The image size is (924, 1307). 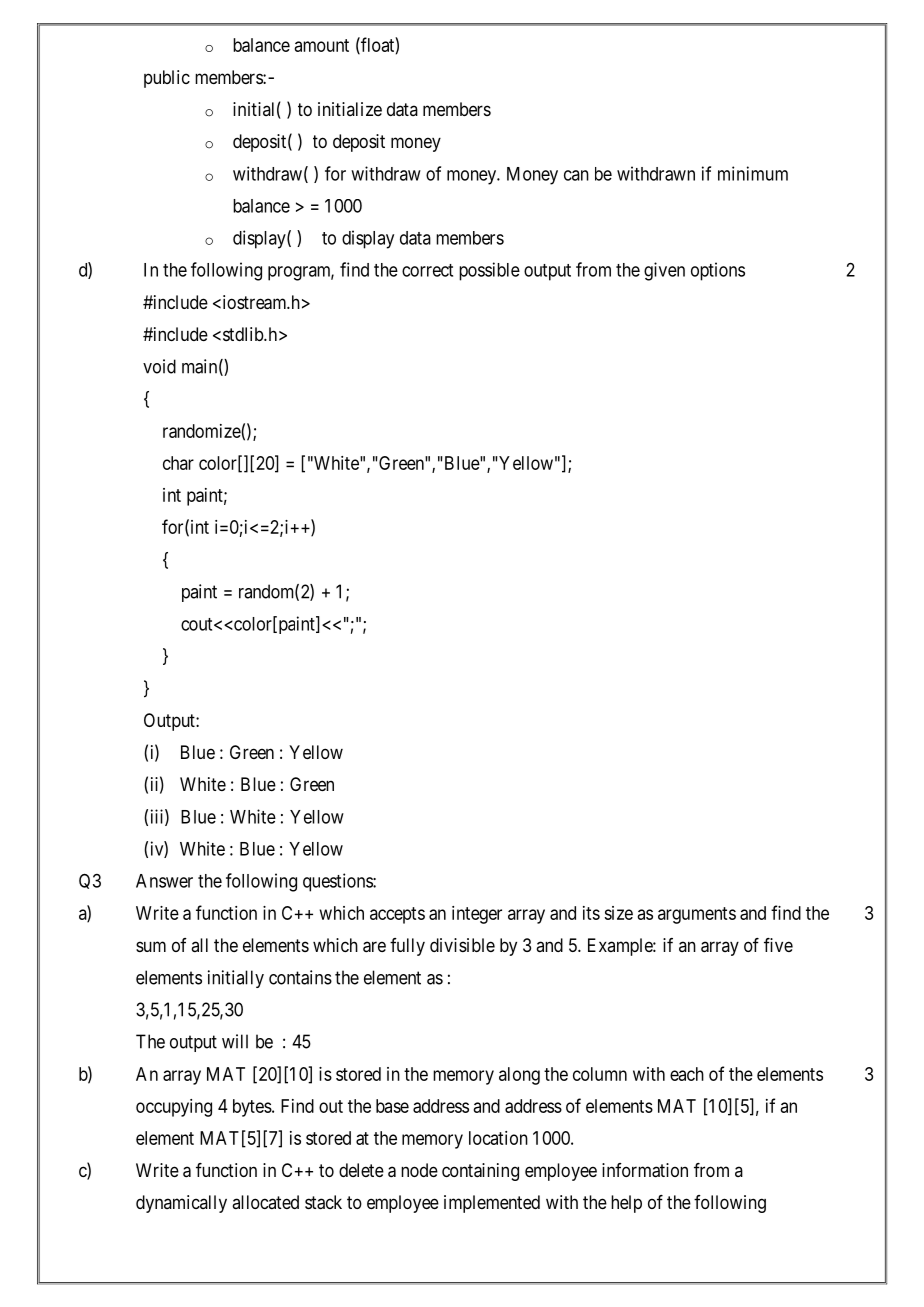 I want to click on amount, so click(x=321, y=45).
